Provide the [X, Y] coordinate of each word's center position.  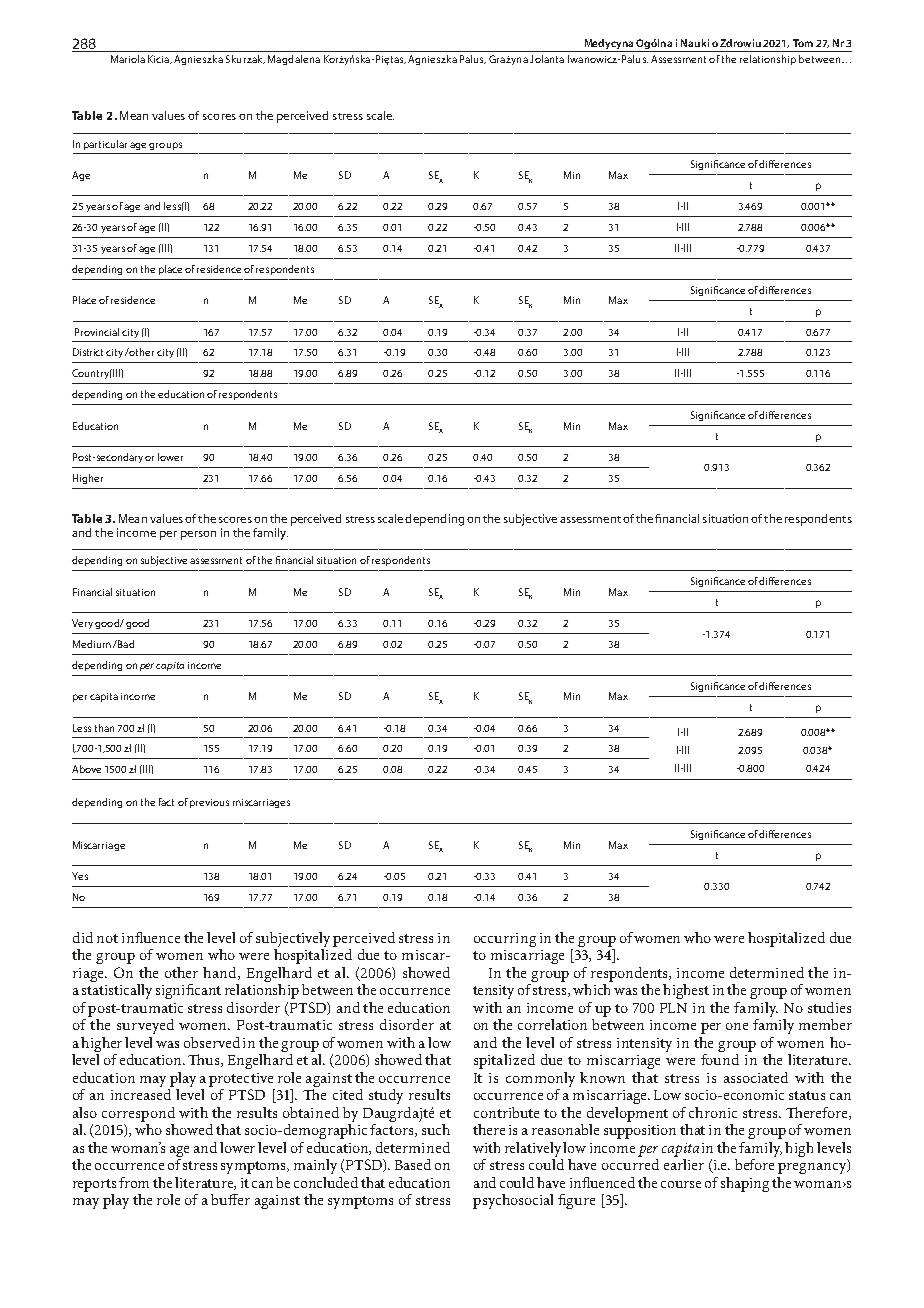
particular [105, 145]
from [134, 1182]
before [755, 1163]
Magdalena [294, 60]
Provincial [97, 332]
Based [413, 1164]
